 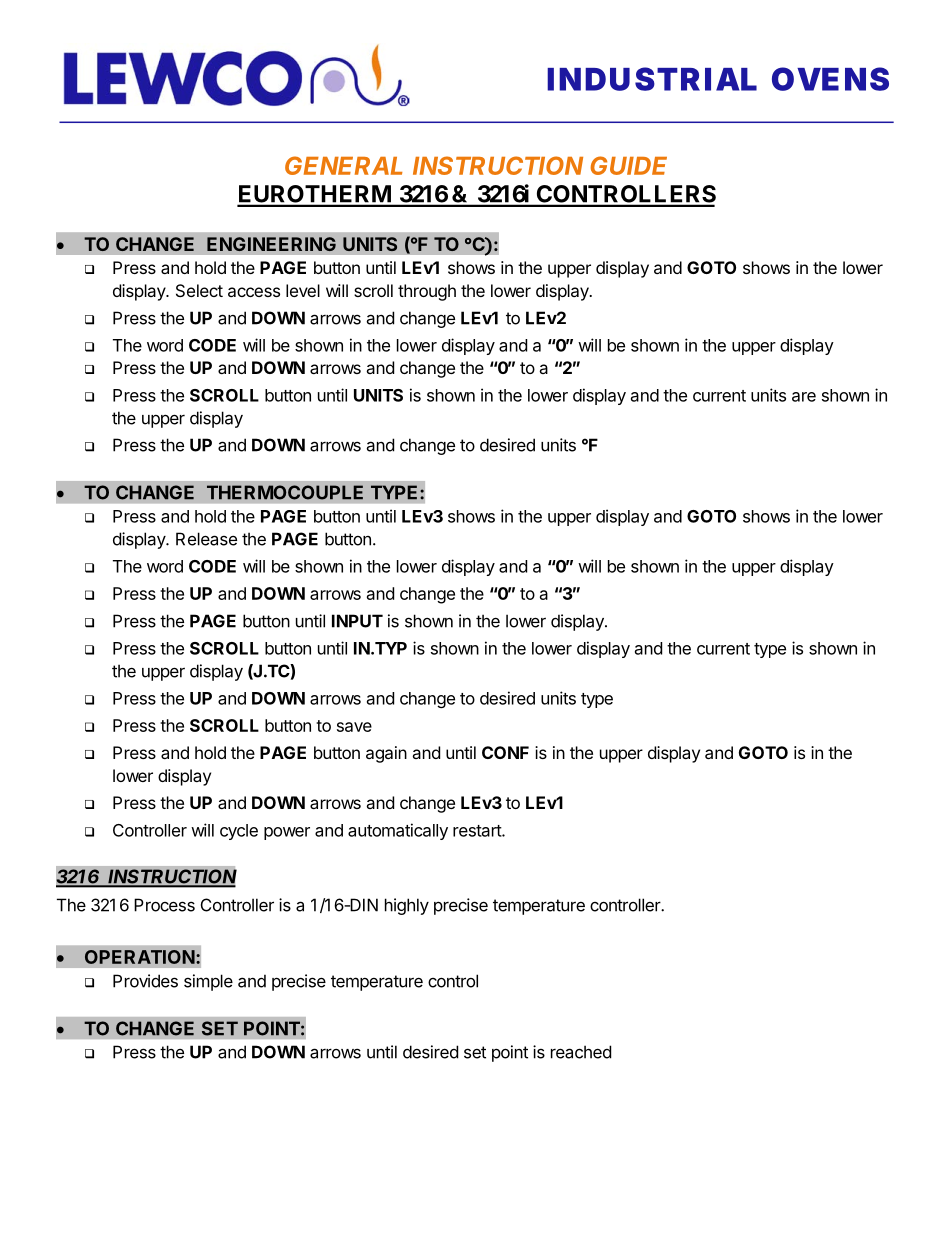 I want to click on are, so click(x=804, y=397).
